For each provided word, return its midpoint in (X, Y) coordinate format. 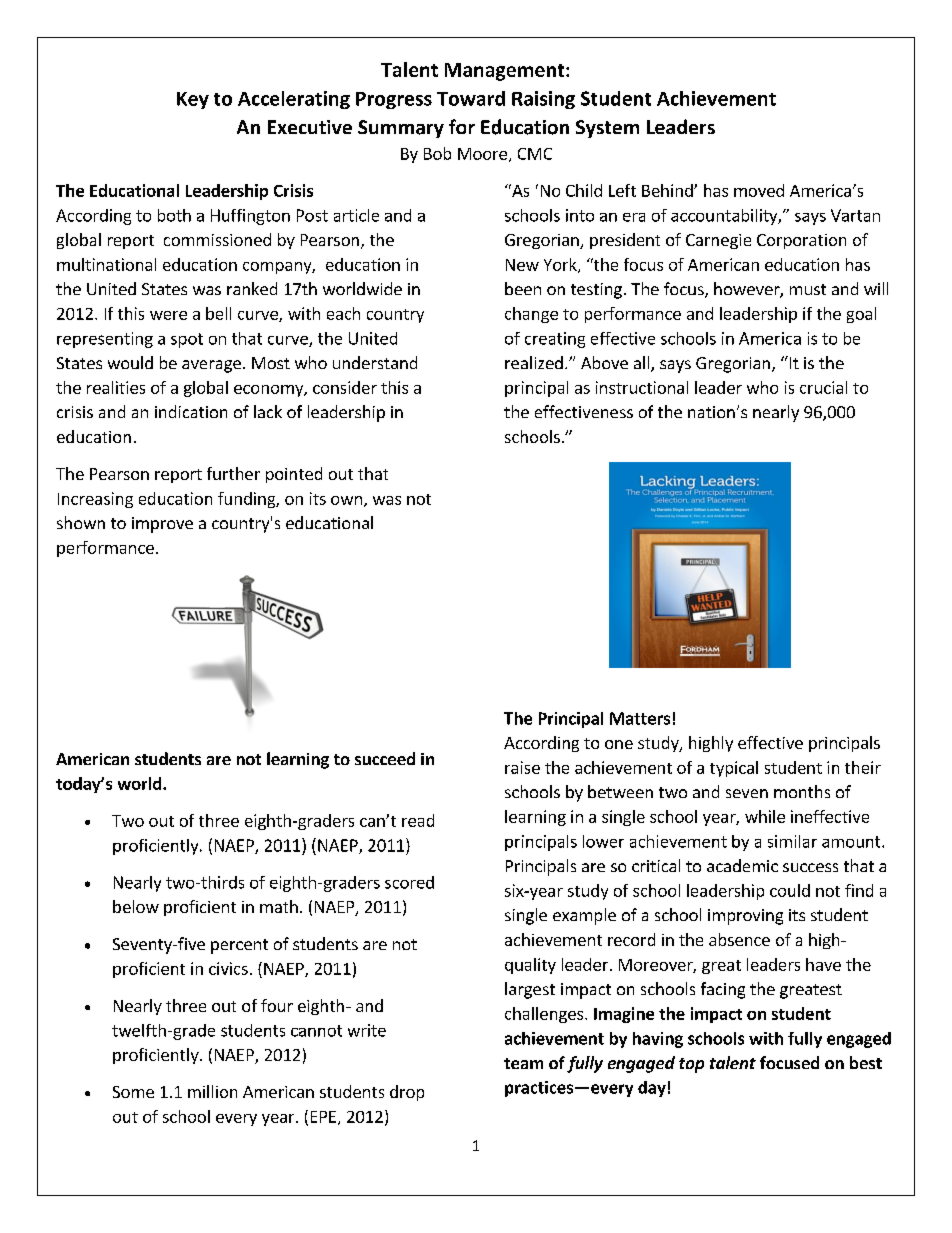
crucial (823, 387)
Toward (471, 98)
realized (534, 362)
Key (193, 100)
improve (162, 525)
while (765, 816)
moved (759, 190)
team (523, 1063)
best (866, 1062)
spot (187, 340)
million (212, 1091)
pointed (294, 475)
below (136, 906)
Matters (640, 718)
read (418, 820)
